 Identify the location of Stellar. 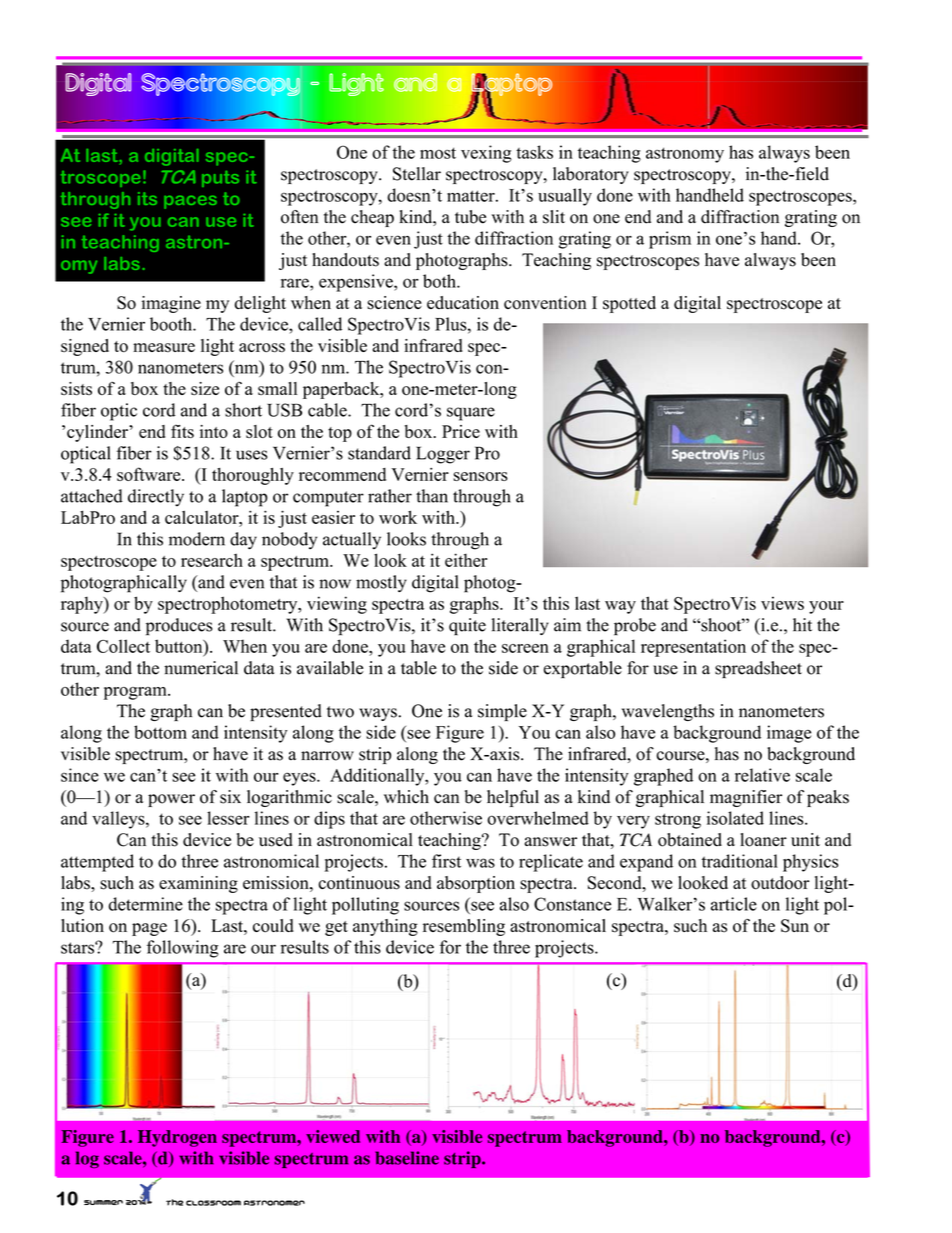
(417, 174).
